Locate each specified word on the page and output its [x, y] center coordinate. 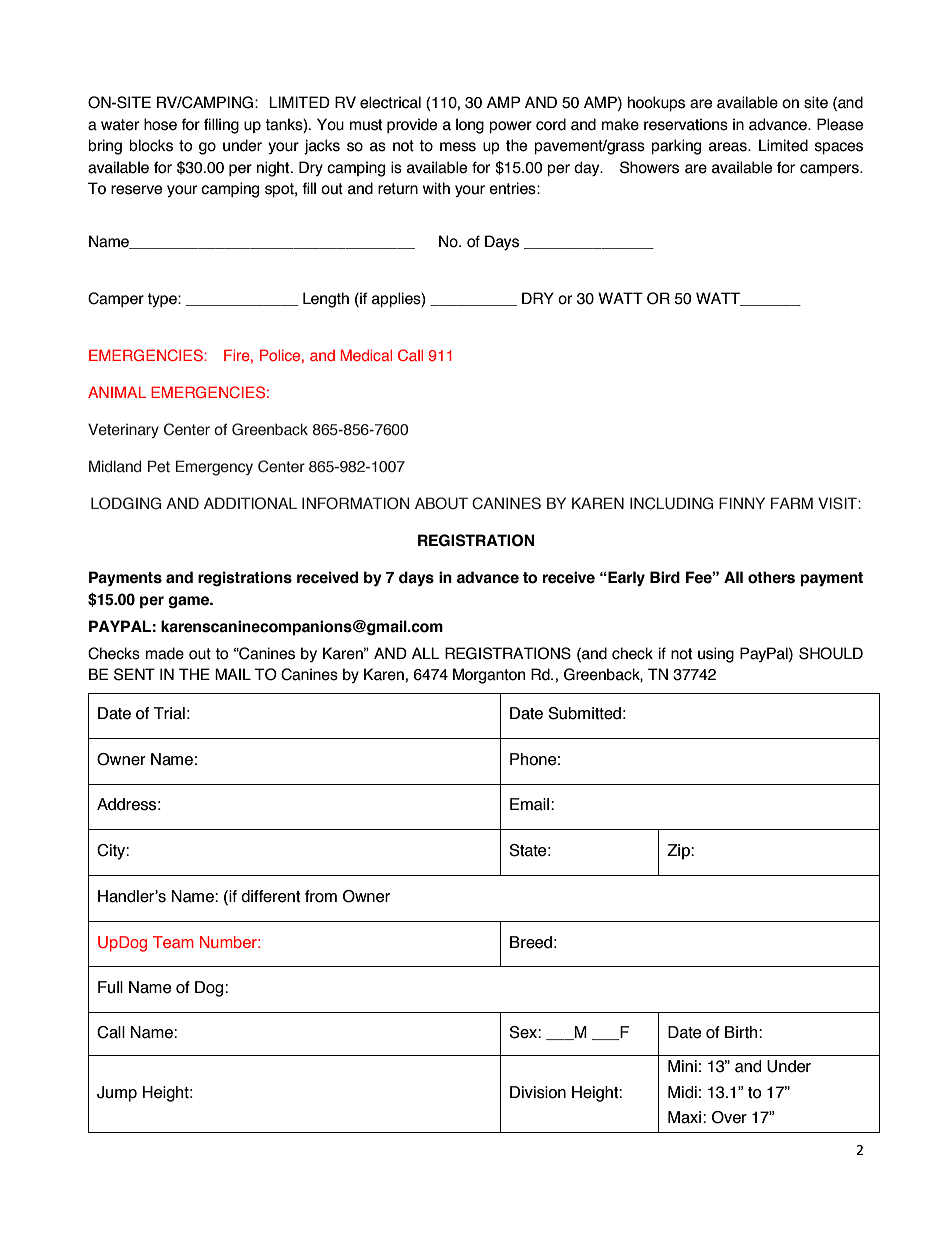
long [470, 126]
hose [160, 124]
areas [729, 147]
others [771, 577]
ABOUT [441, 503]
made [165, 653]
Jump [117, 1094]
